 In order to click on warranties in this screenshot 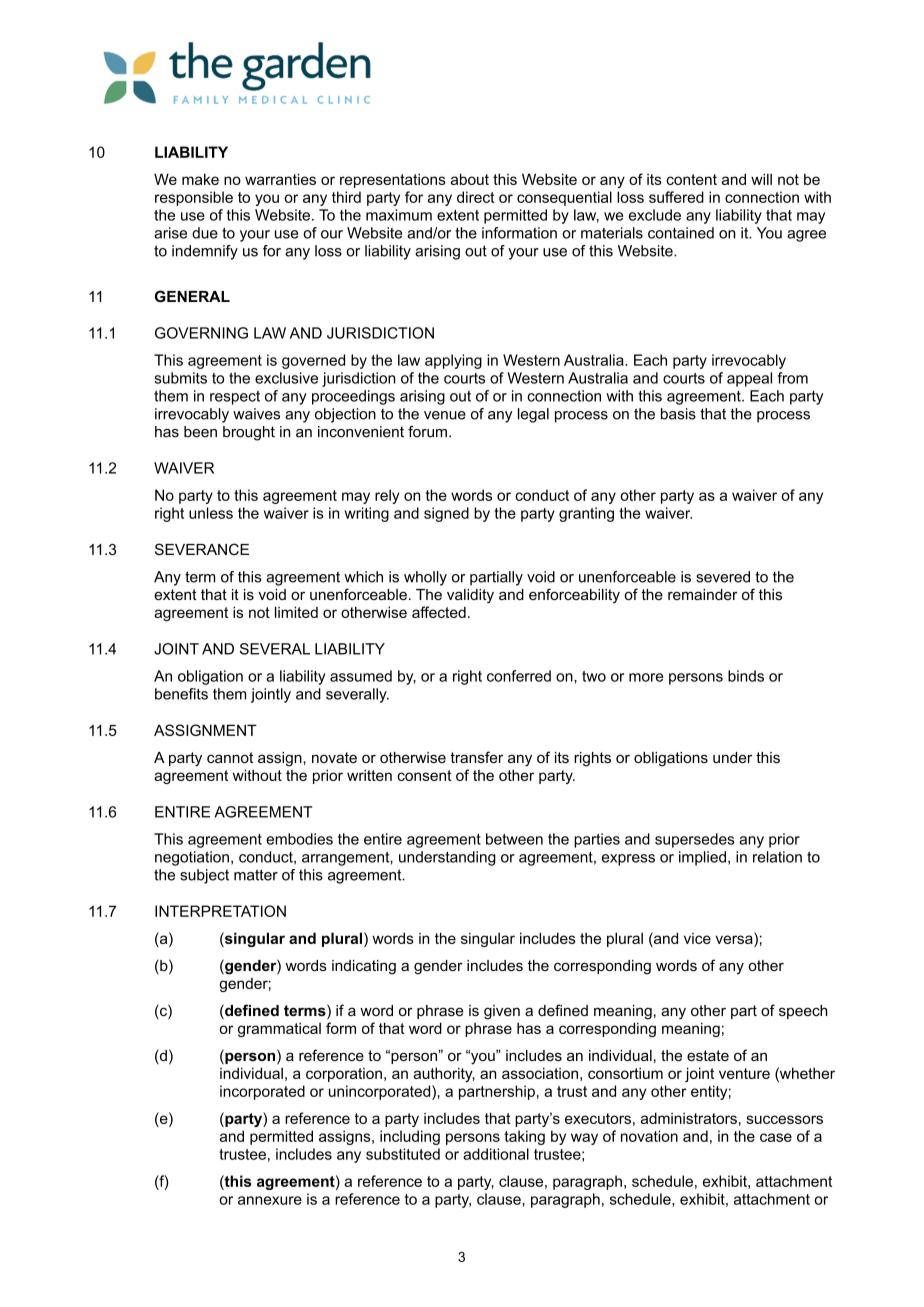, I will do `click(280, 179)`.
